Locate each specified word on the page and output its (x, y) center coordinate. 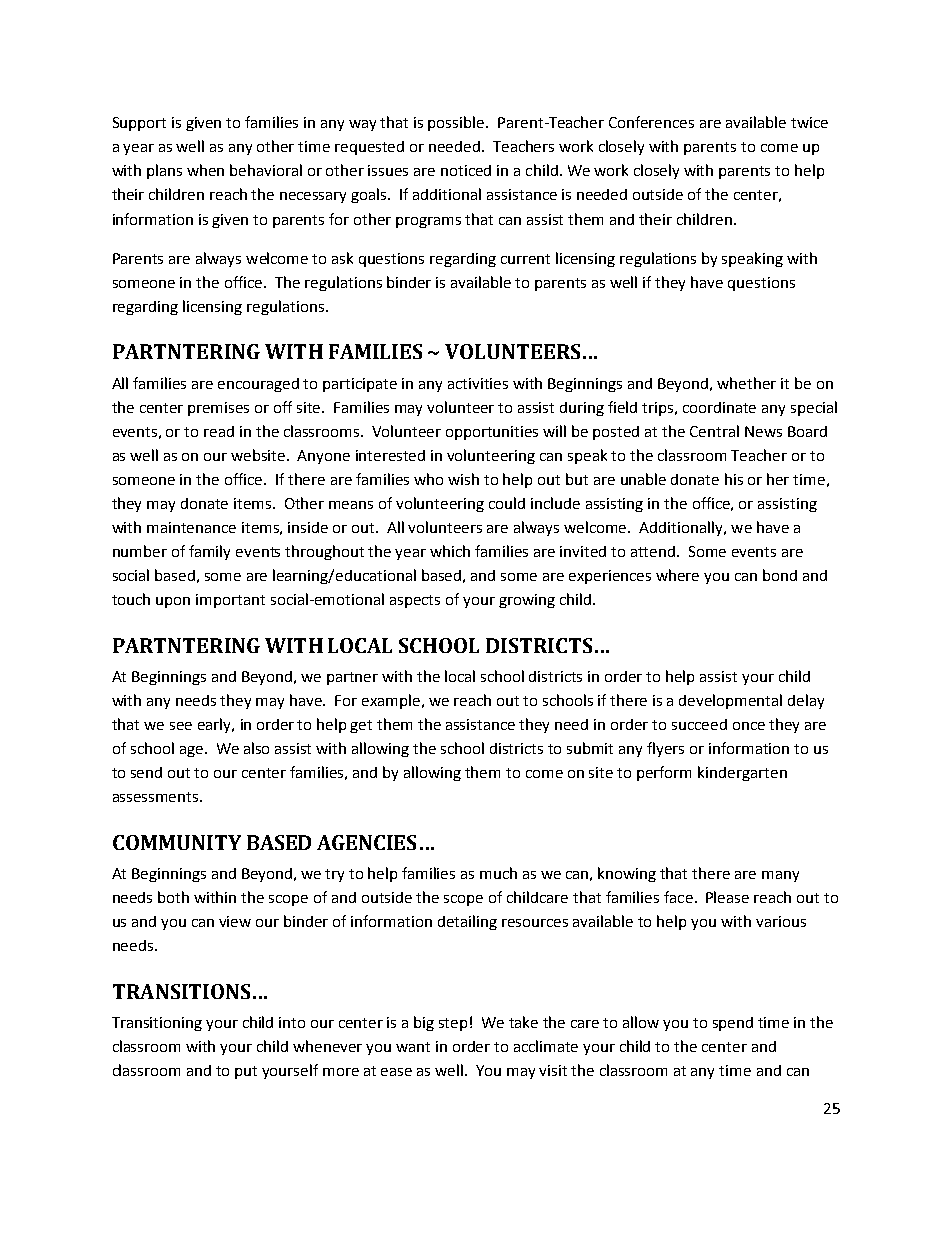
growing (527, 601)
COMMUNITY (177, 842)
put (246, 1072)
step (453, 1024)
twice (809, 122)
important (230, 601)
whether (746, 383)
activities (478, 383)
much (498, 873)
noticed (466, 170)
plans (164, 171)
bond (780, 575)
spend (733, 1024)
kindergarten (742, 773)
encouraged (258, 385)
